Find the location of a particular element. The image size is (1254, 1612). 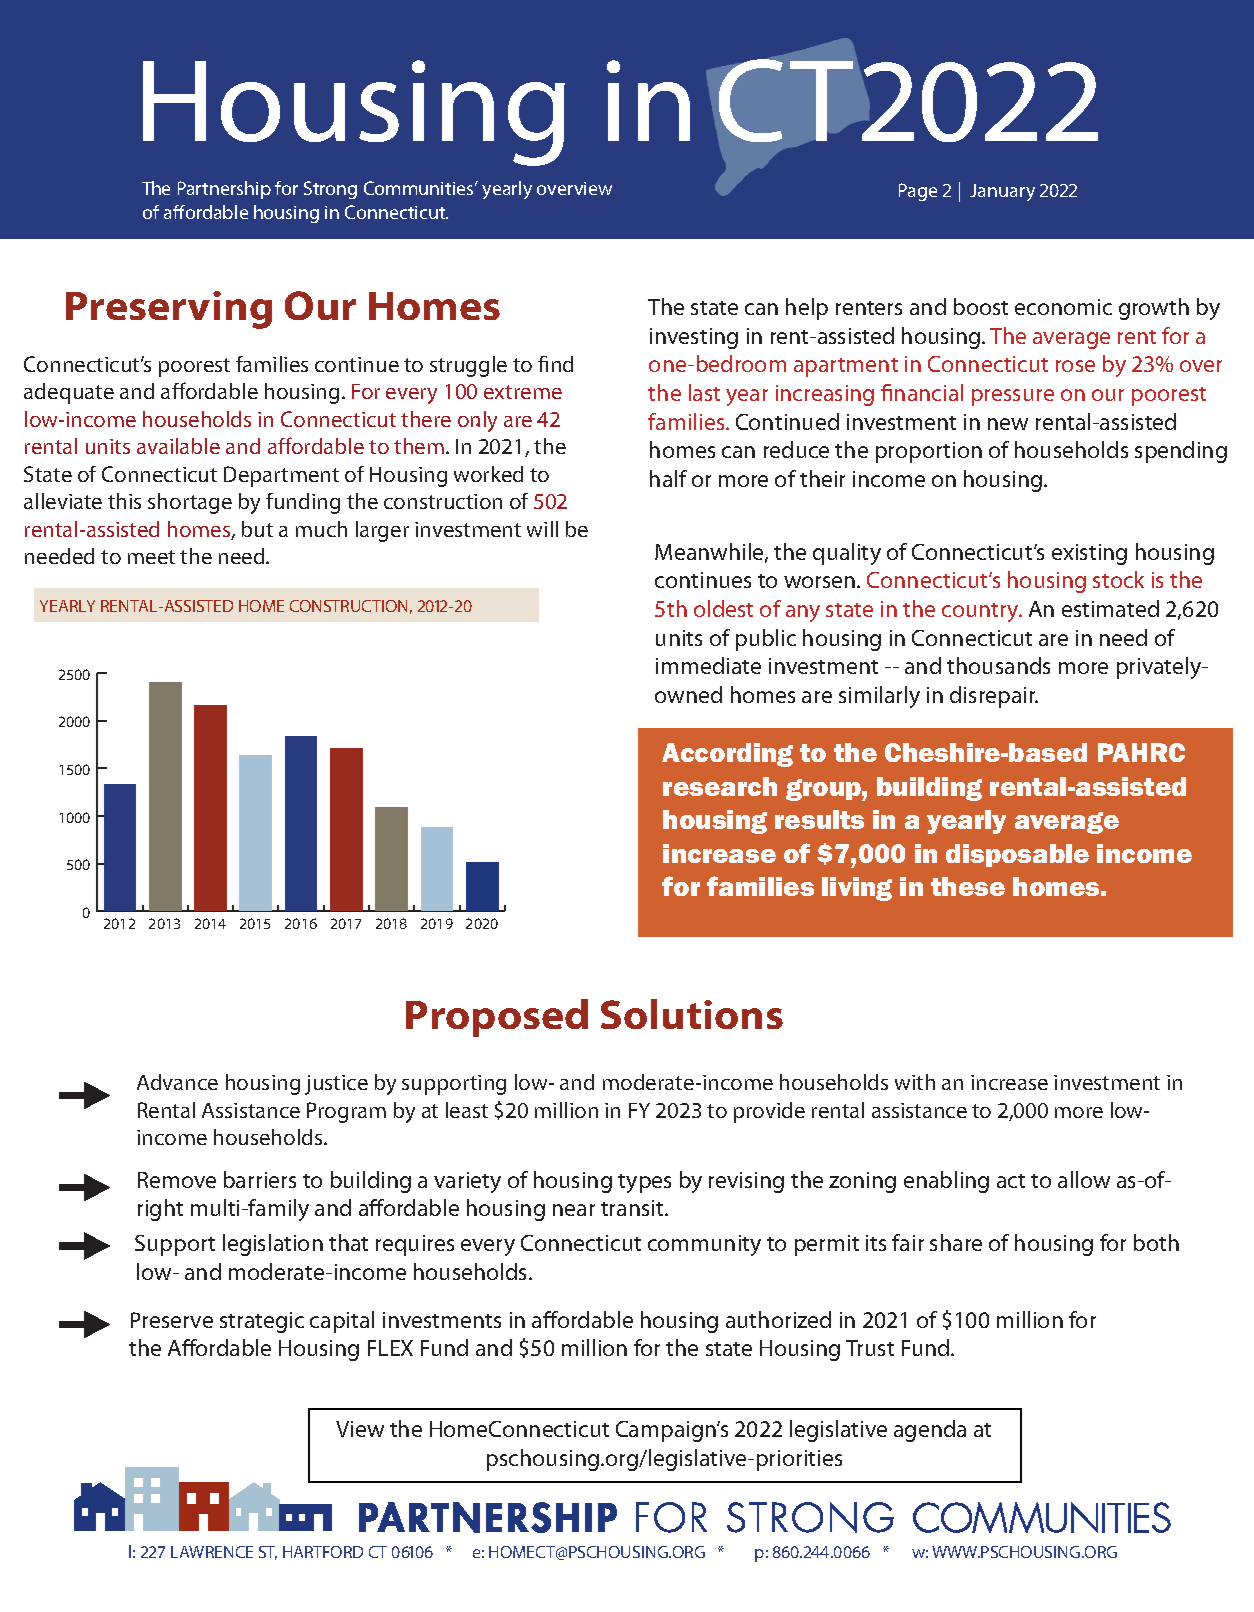

agenda is located at coordinates (930, 1431).
